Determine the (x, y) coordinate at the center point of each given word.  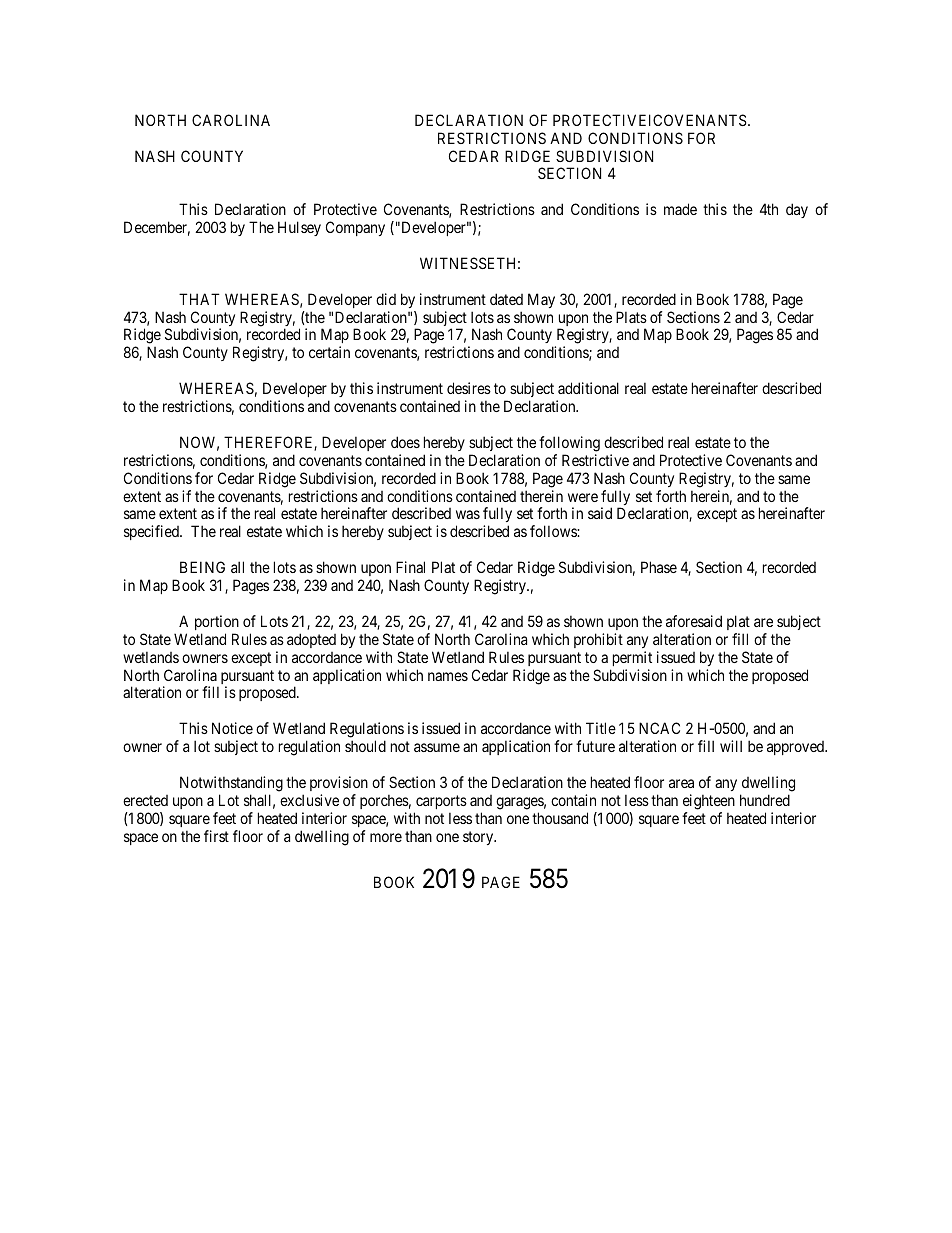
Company (355, 228)
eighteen (709, 802)
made (680, 209)
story (479, 838)
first (216, 836)
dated (506, 299)
